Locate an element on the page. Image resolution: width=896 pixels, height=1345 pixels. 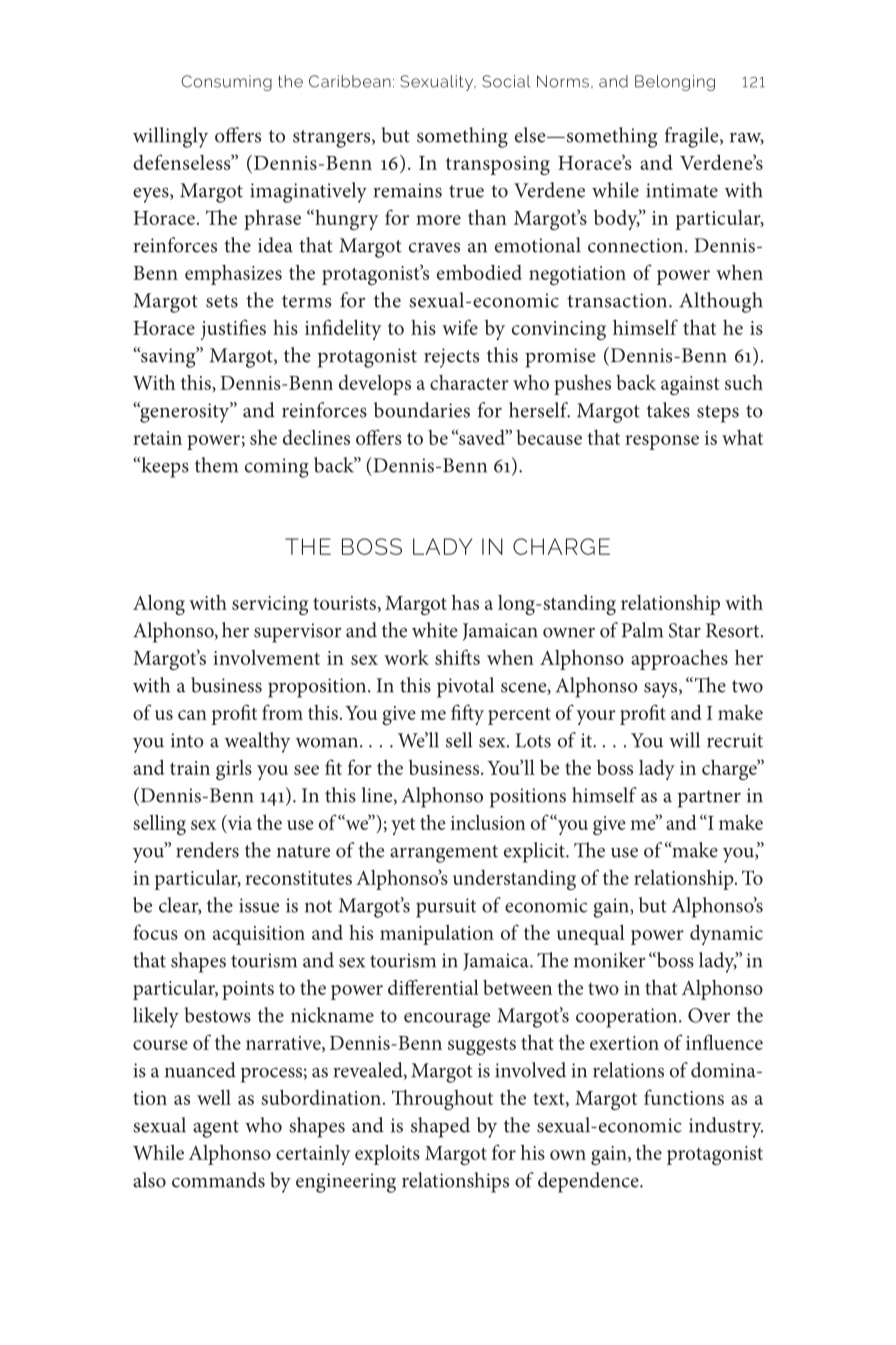
rejects is located at coordinates (451, 358).
